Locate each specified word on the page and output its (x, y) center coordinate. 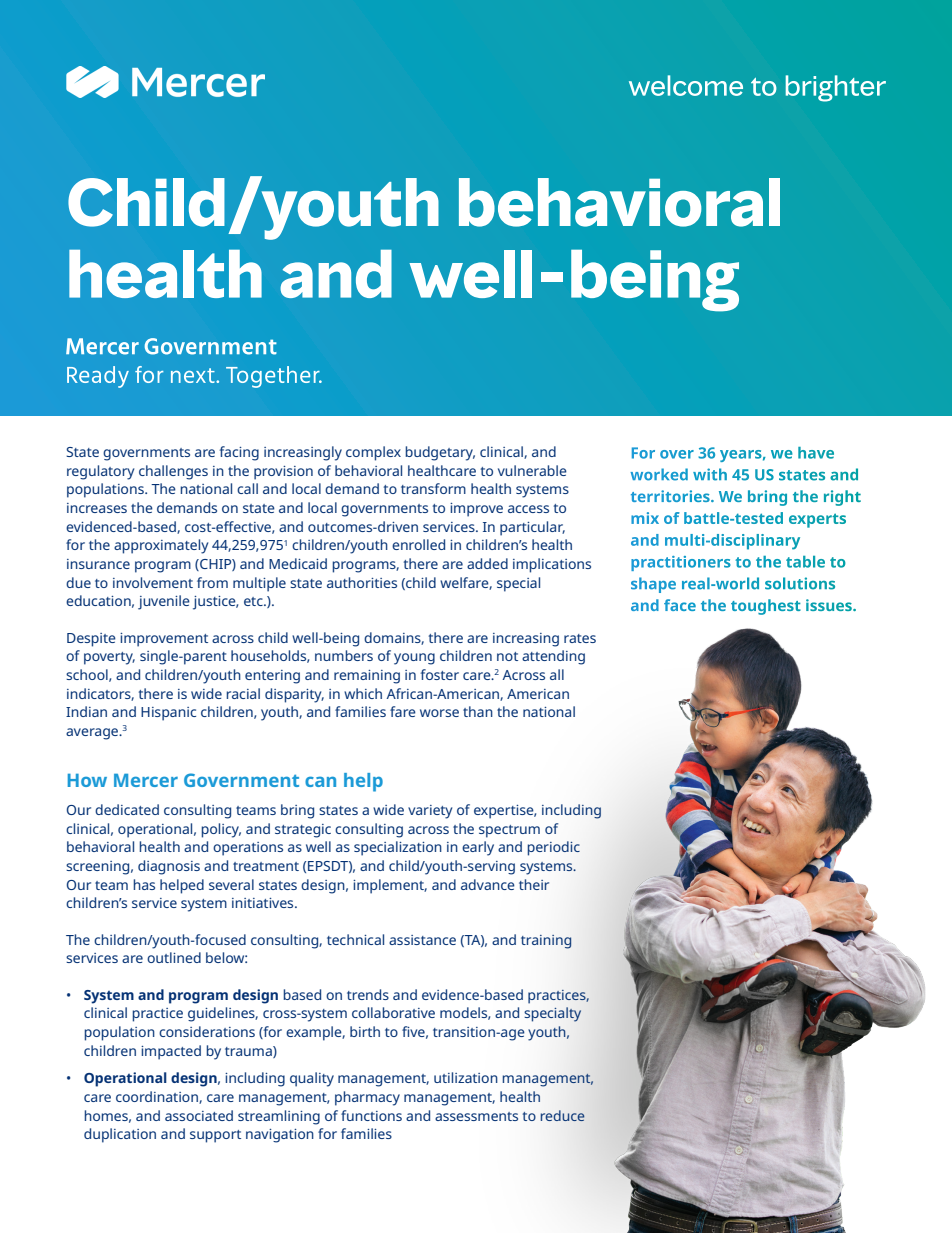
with (710, 474)
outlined (174, 957)
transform (433, 488)
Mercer (146, 780)
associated (199, 1115)
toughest (766, 607)
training (546, 942)
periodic (554, 848)
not (507, 656)
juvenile (164, 602)
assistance (422, 940)
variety (430, 812)
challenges (173, 472)
